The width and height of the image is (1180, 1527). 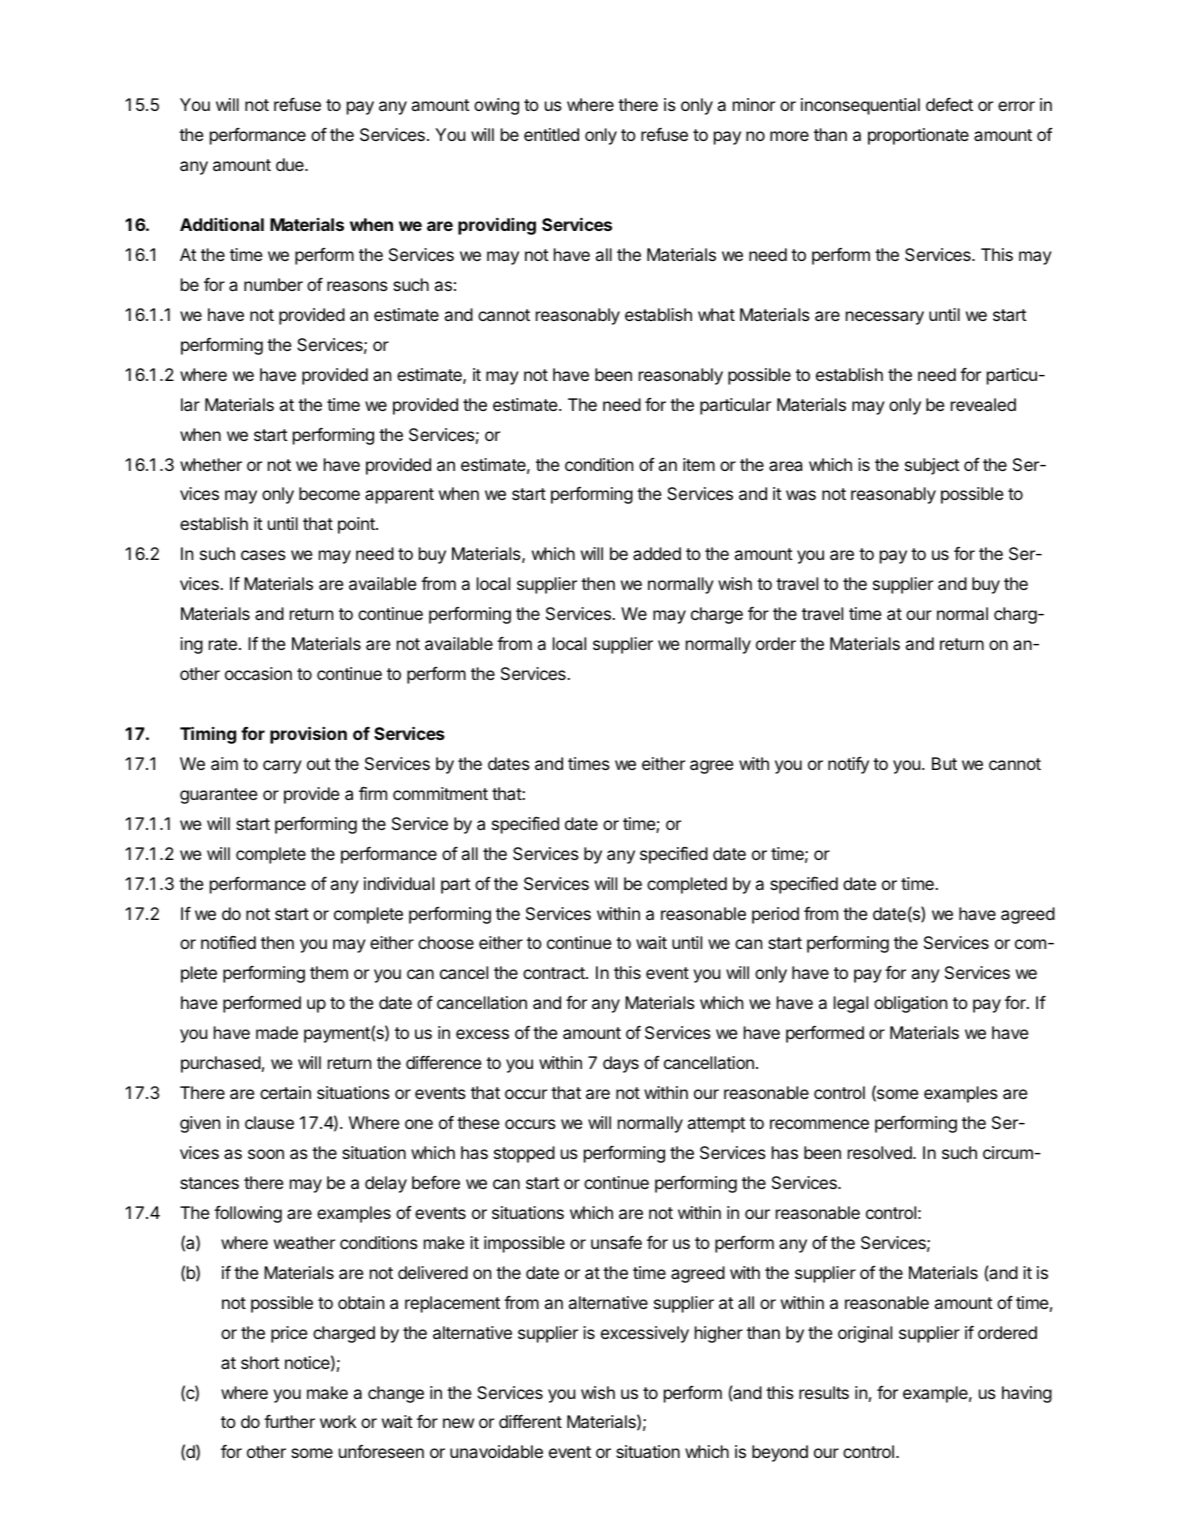 I want to click on further, so click(x=289, y=1421).
